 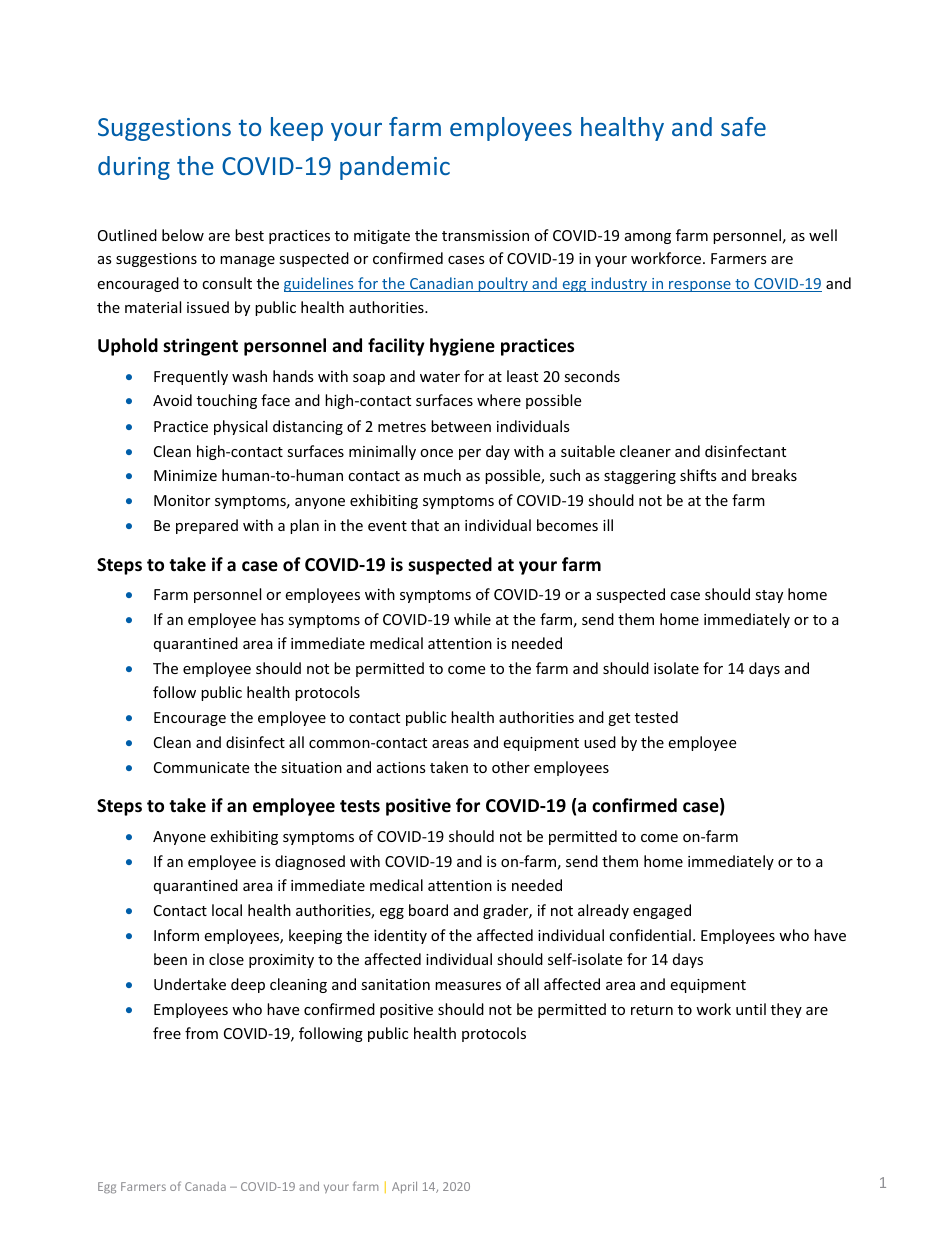 What do you see at coordinates (134, 168) in the document?
I see `during` at bounding box center [134, 168].
